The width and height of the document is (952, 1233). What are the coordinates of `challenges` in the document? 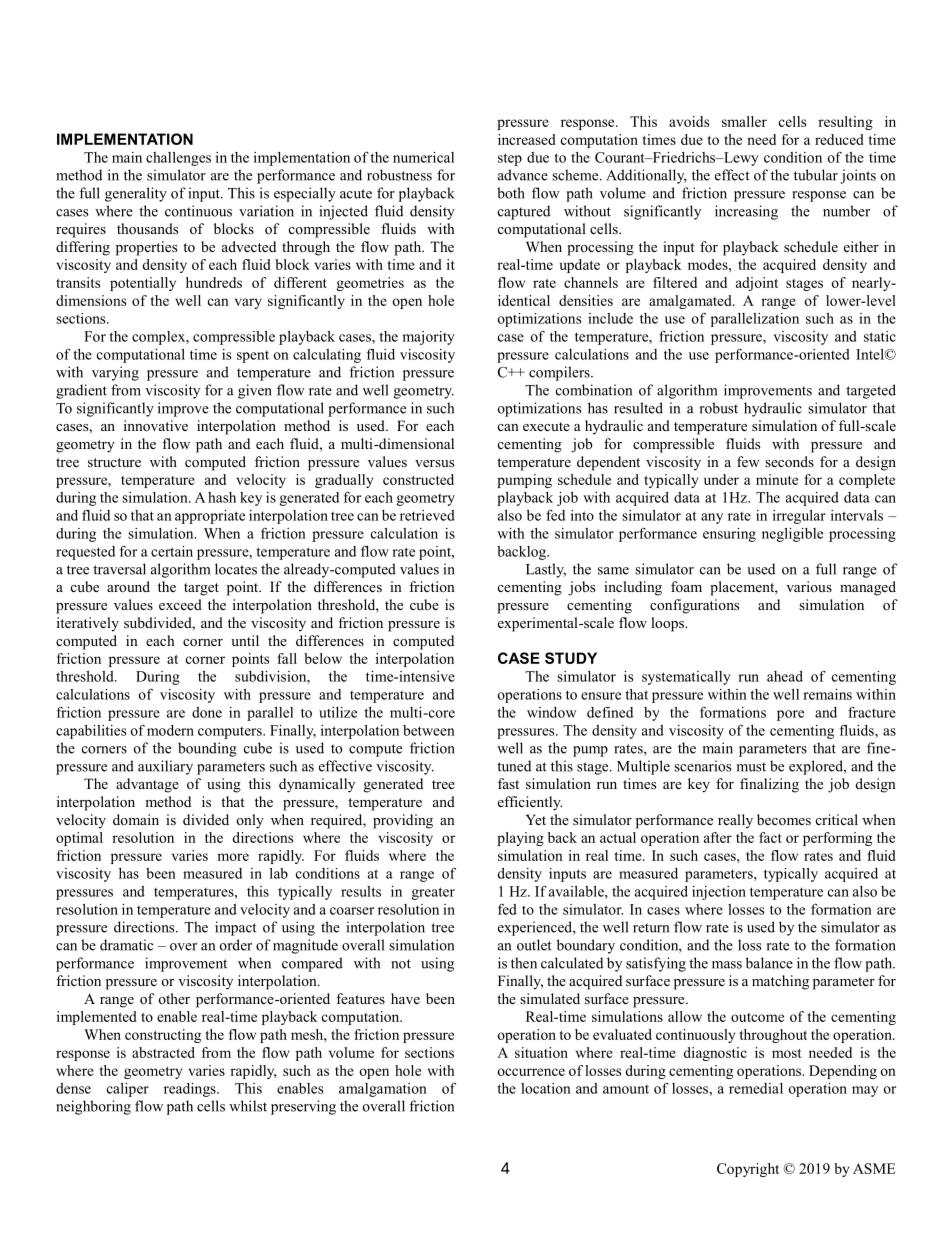 It's located at (178, 159).
